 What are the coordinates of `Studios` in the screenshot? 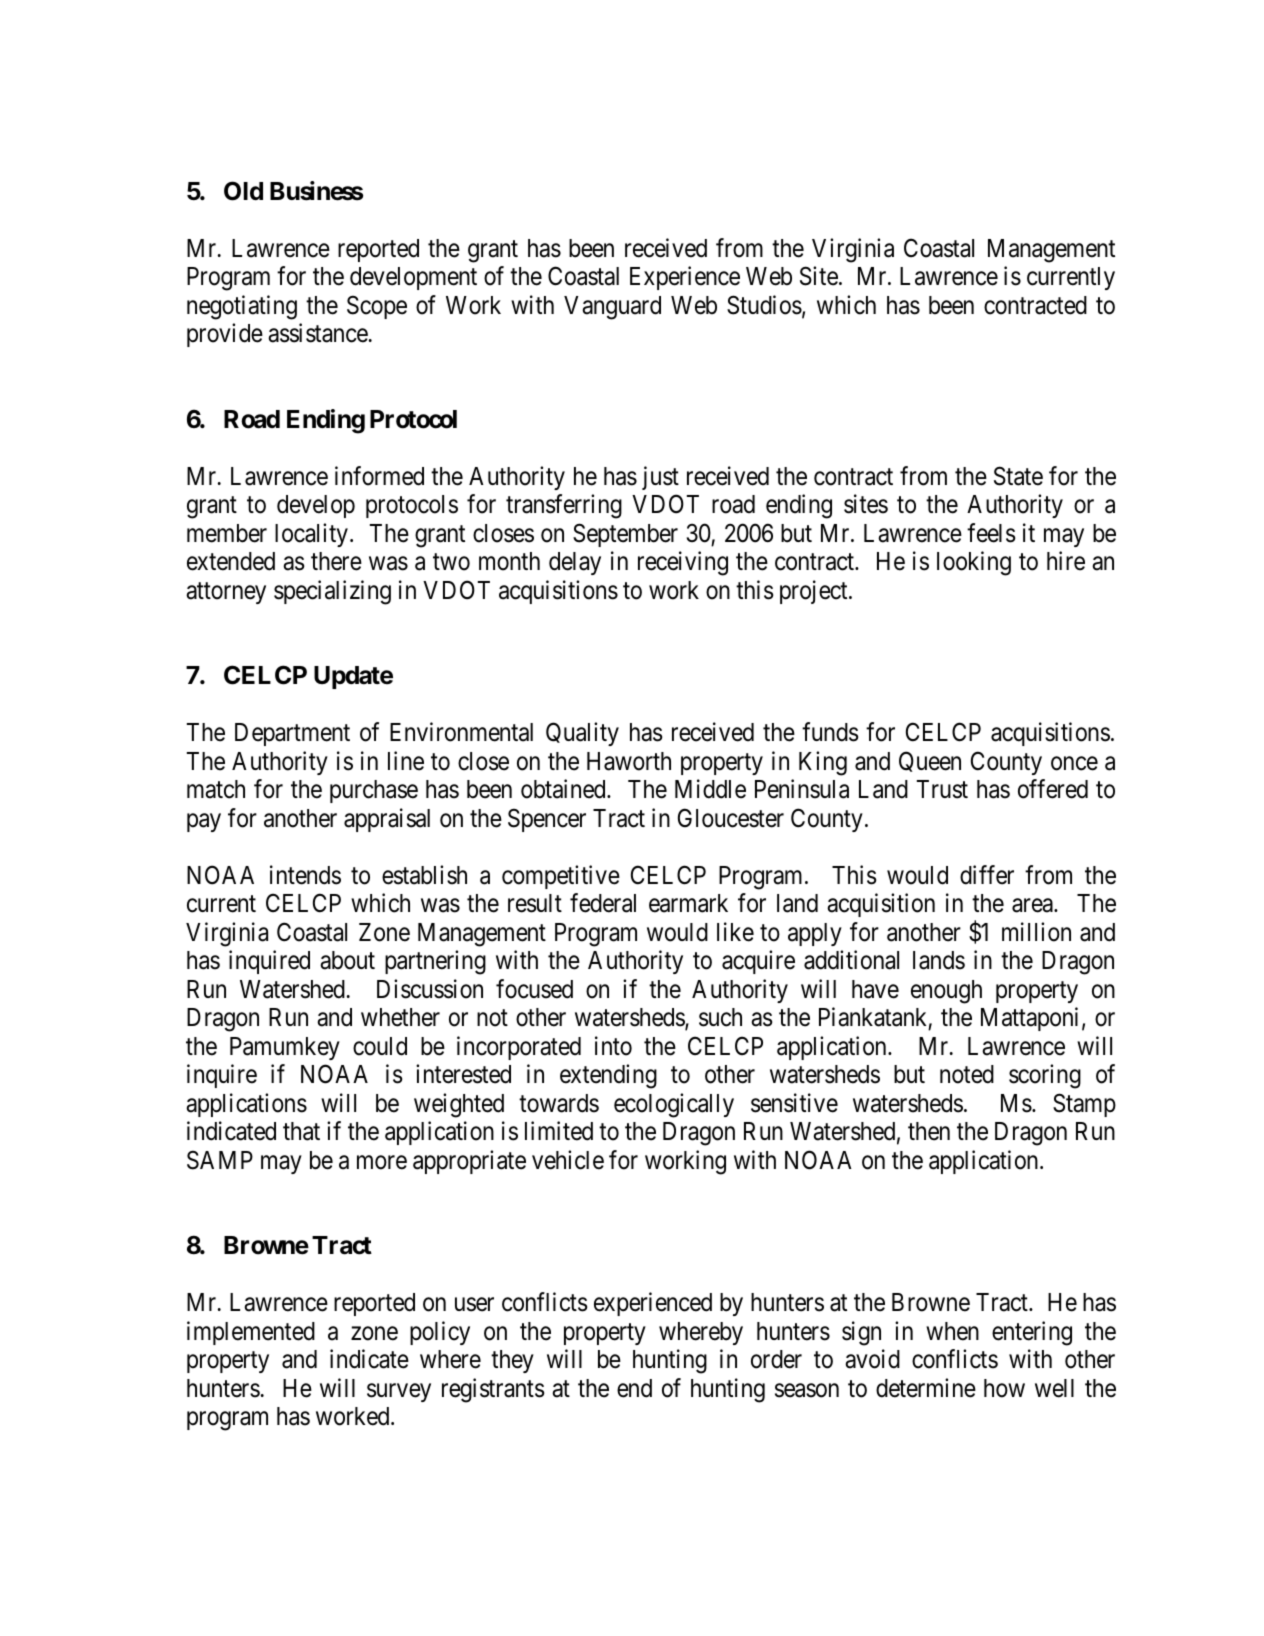 It's located at (764, 305).
